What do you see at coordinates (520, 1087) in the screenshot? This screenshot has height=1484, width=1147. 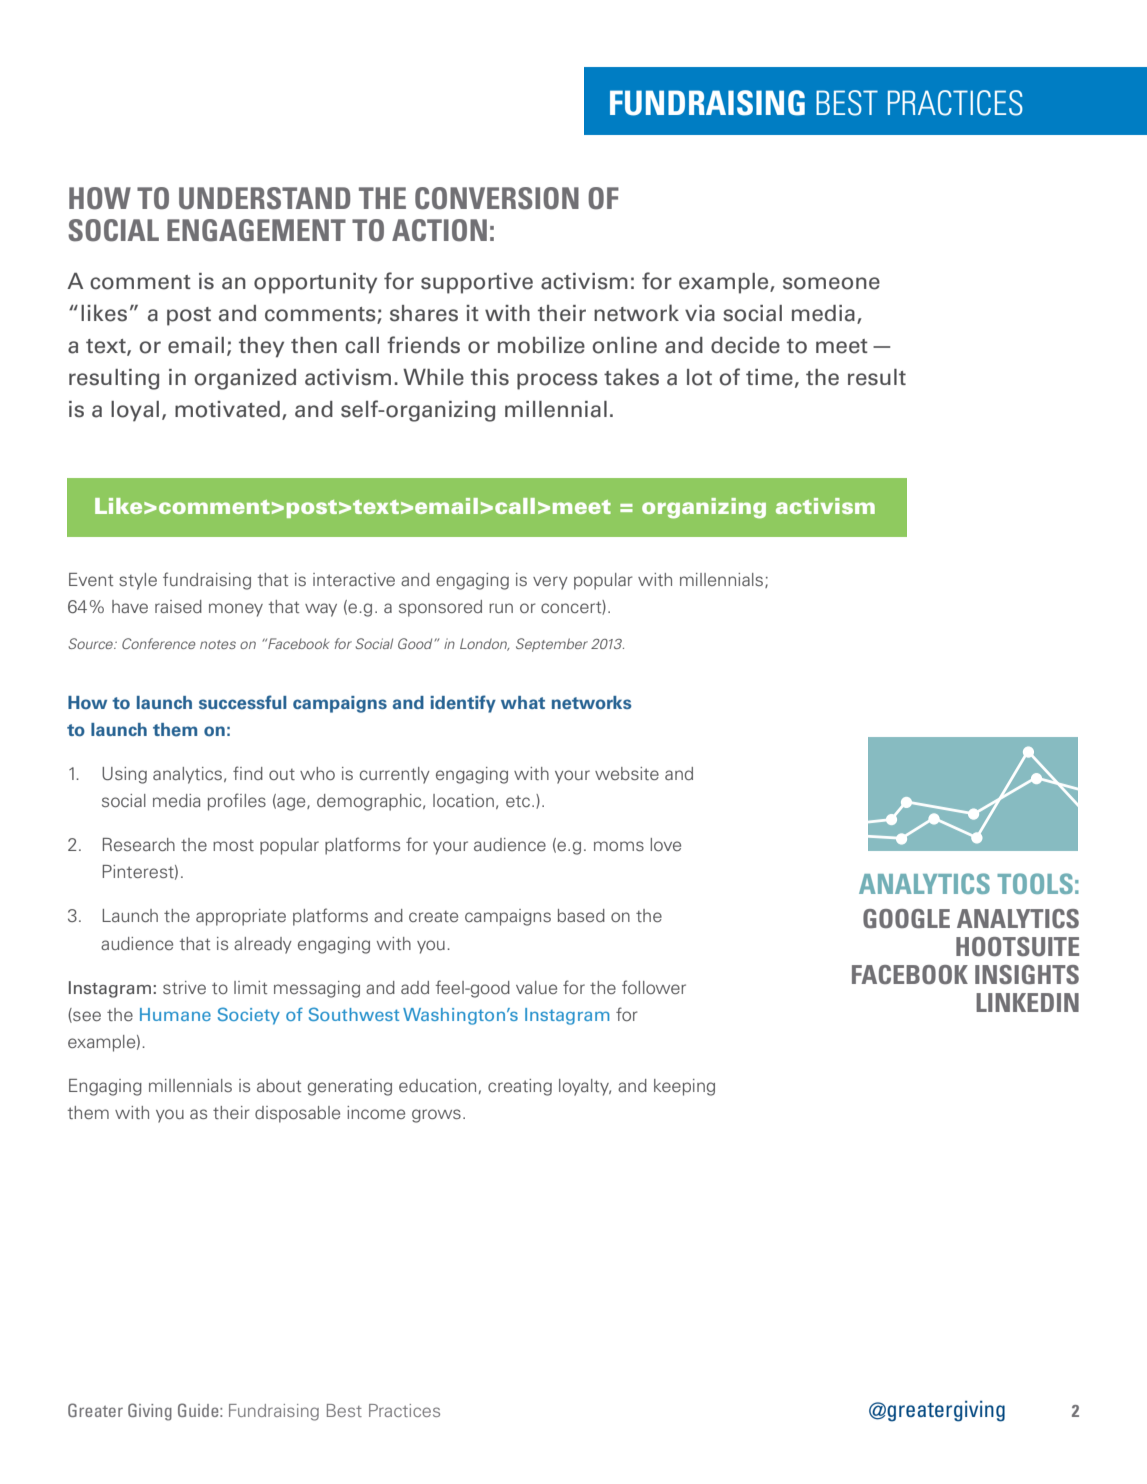 I see `creating` at bounding box center [520, 1087].
